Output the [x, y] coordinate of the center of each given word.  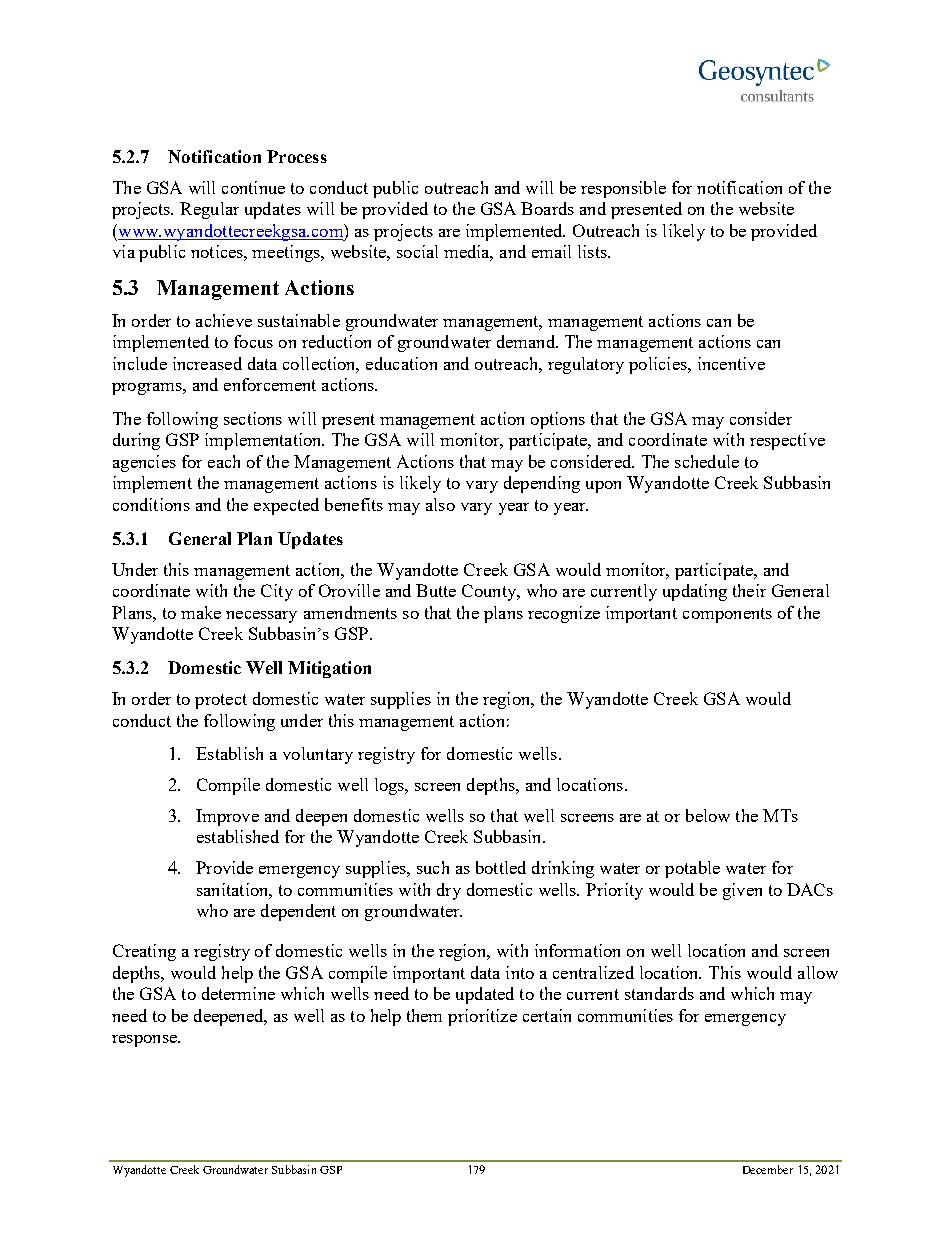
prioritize [482, 1017]
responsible [623, 189]
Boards [547, 208]
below [708, 815]
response [145, 1041]
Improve [227, 817]
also [440, 504]
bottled [501, 867]
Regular [209, 210]
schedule [707, 461]
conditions [151, 504]
